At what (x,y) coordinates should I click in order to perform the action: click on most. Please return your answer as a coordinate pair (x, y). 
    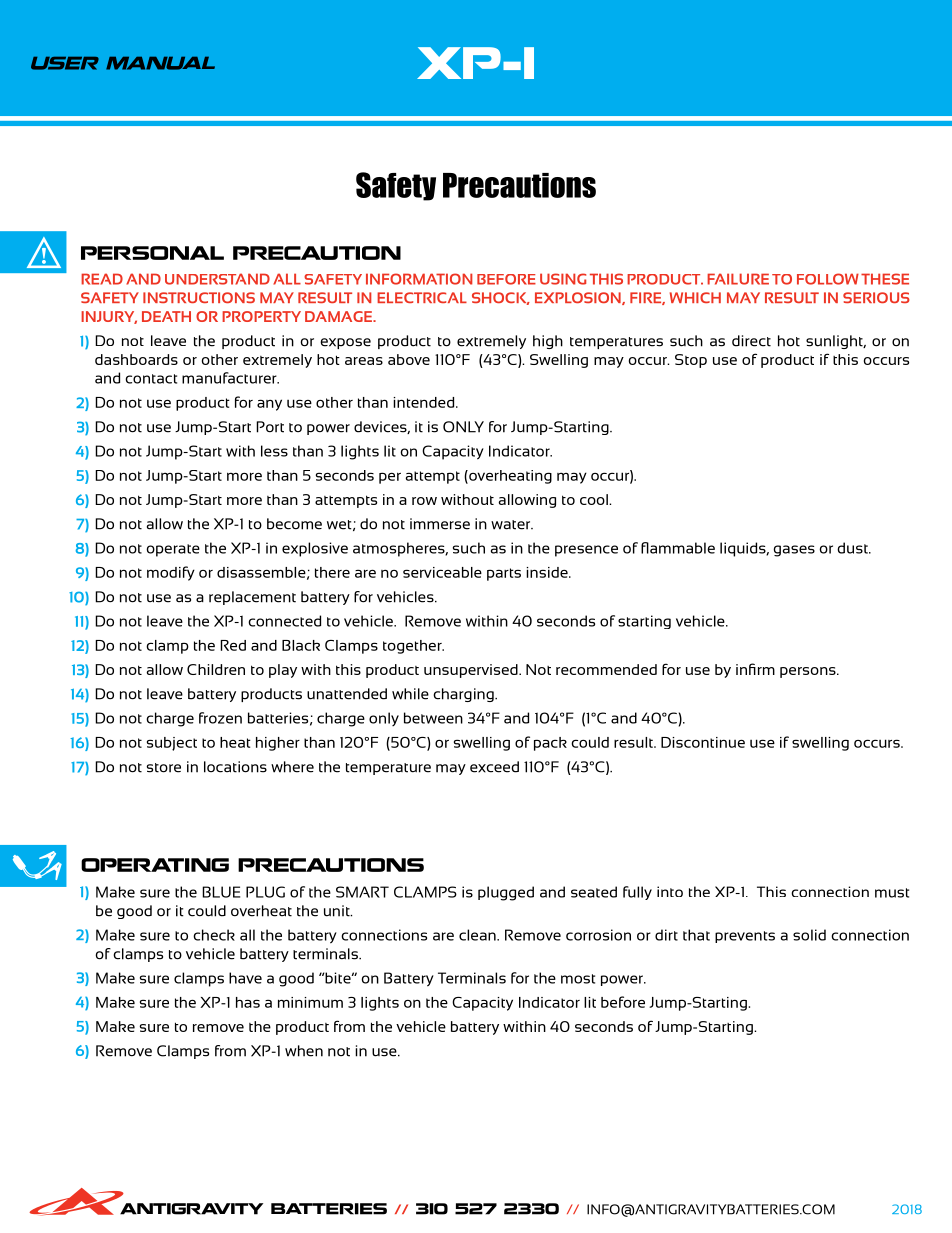
    Looking at the image, I should click on (578, 979).
